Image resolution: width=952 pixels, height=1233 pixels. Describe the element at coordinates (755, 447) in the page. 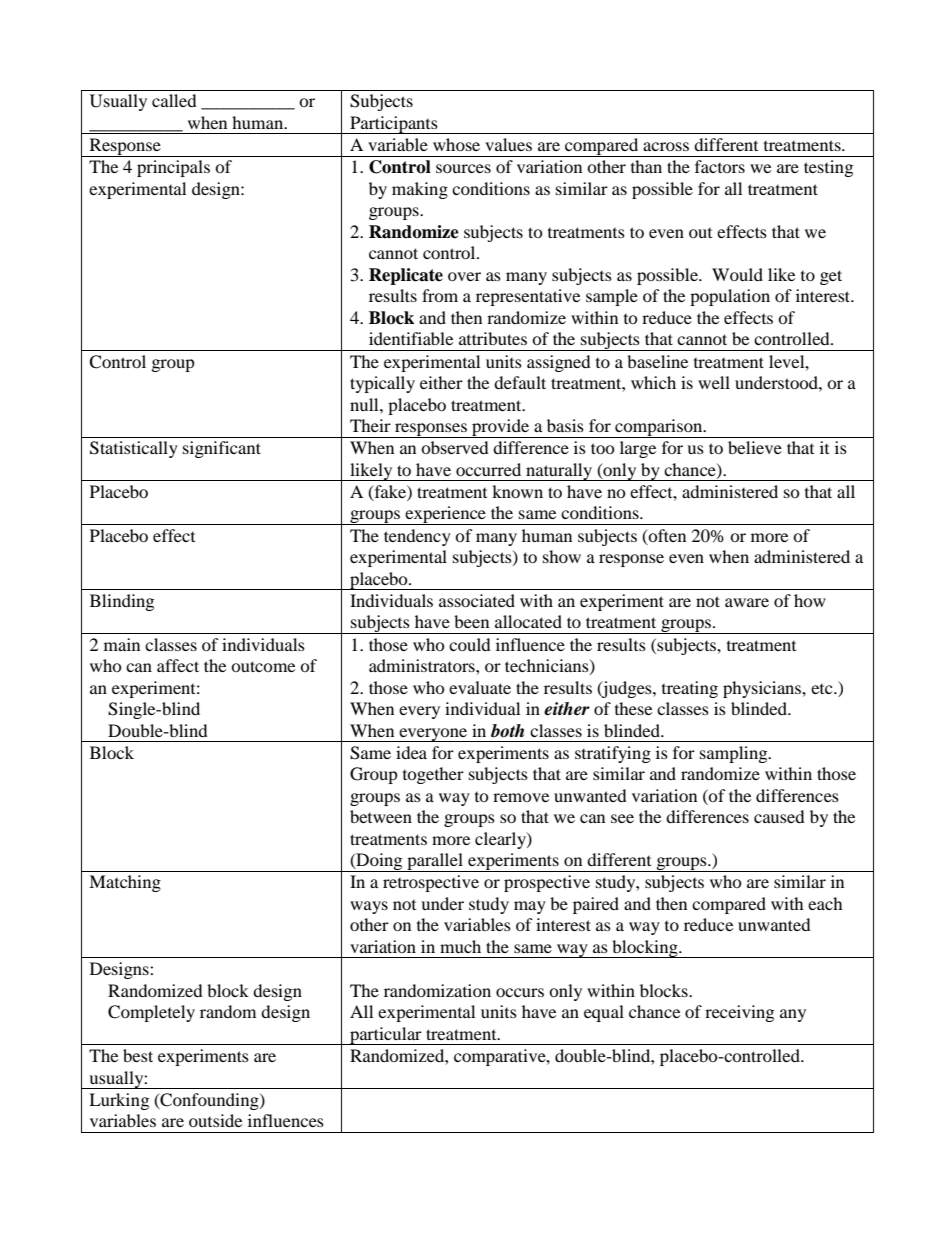

I see `believe` at that location.
